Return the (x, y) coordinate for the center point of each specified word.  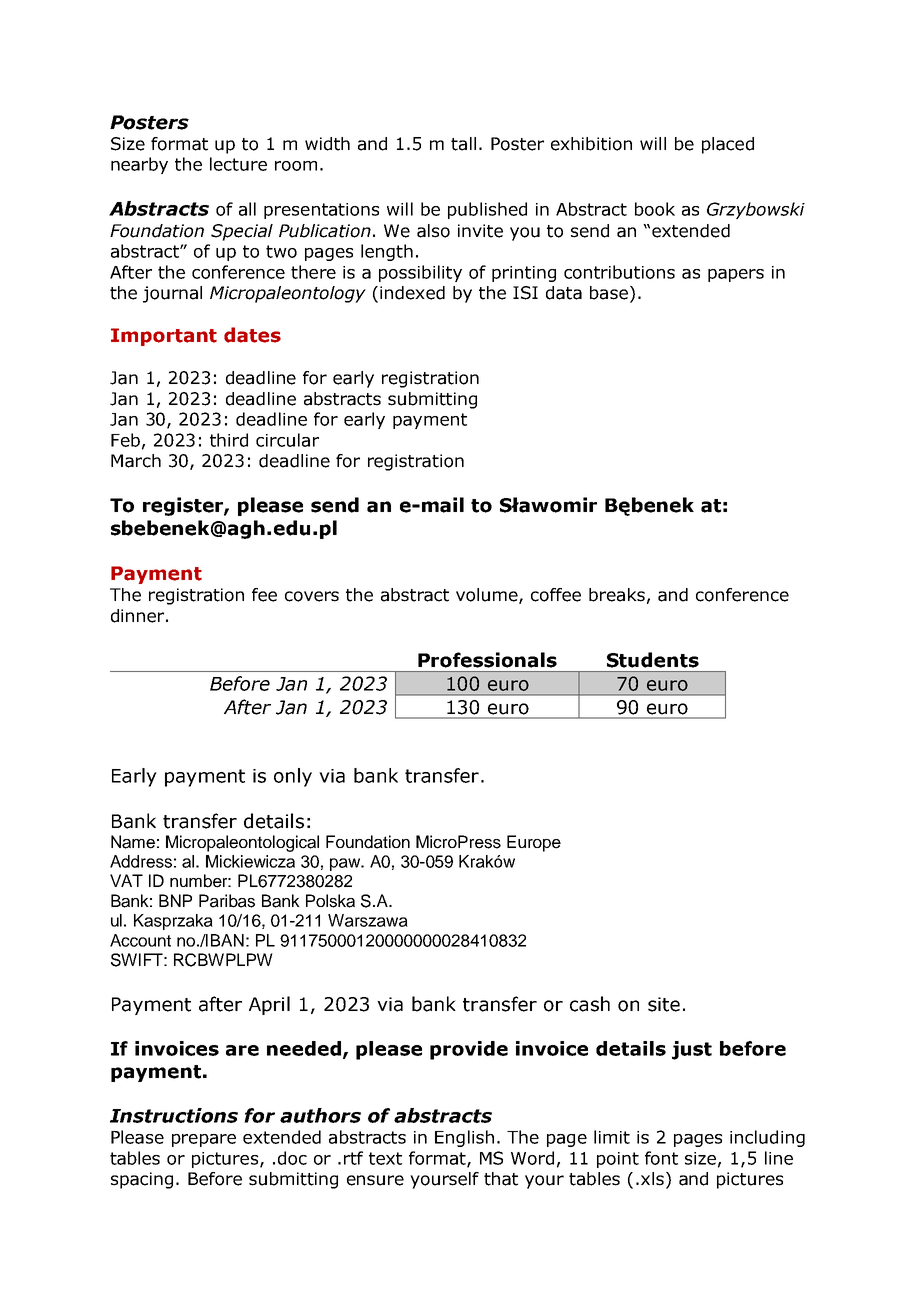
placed (728, 145)
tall (463, 144)
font (661, 1158)
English (464, 1138)
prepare (204, 1140)
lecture (238, 164)
